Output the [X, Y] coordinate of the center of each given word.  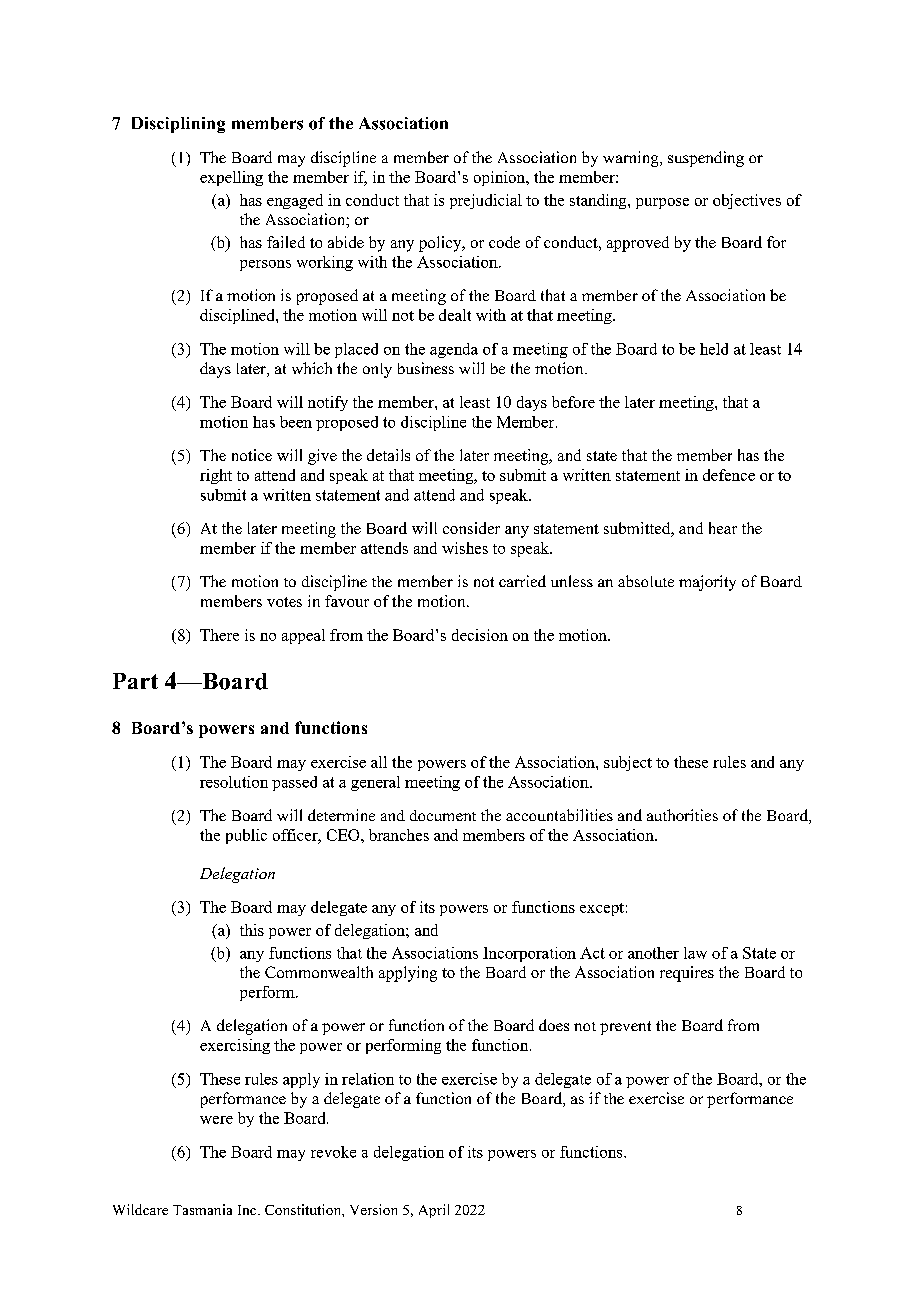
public [246, 836]
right [216, 476]
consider [471, 528]
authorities [682, 815]
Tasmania [202, 1209]
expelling [231, 178]
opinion [501, 178]
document [443, 815]
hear [723, 528]
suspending [706, 159]
